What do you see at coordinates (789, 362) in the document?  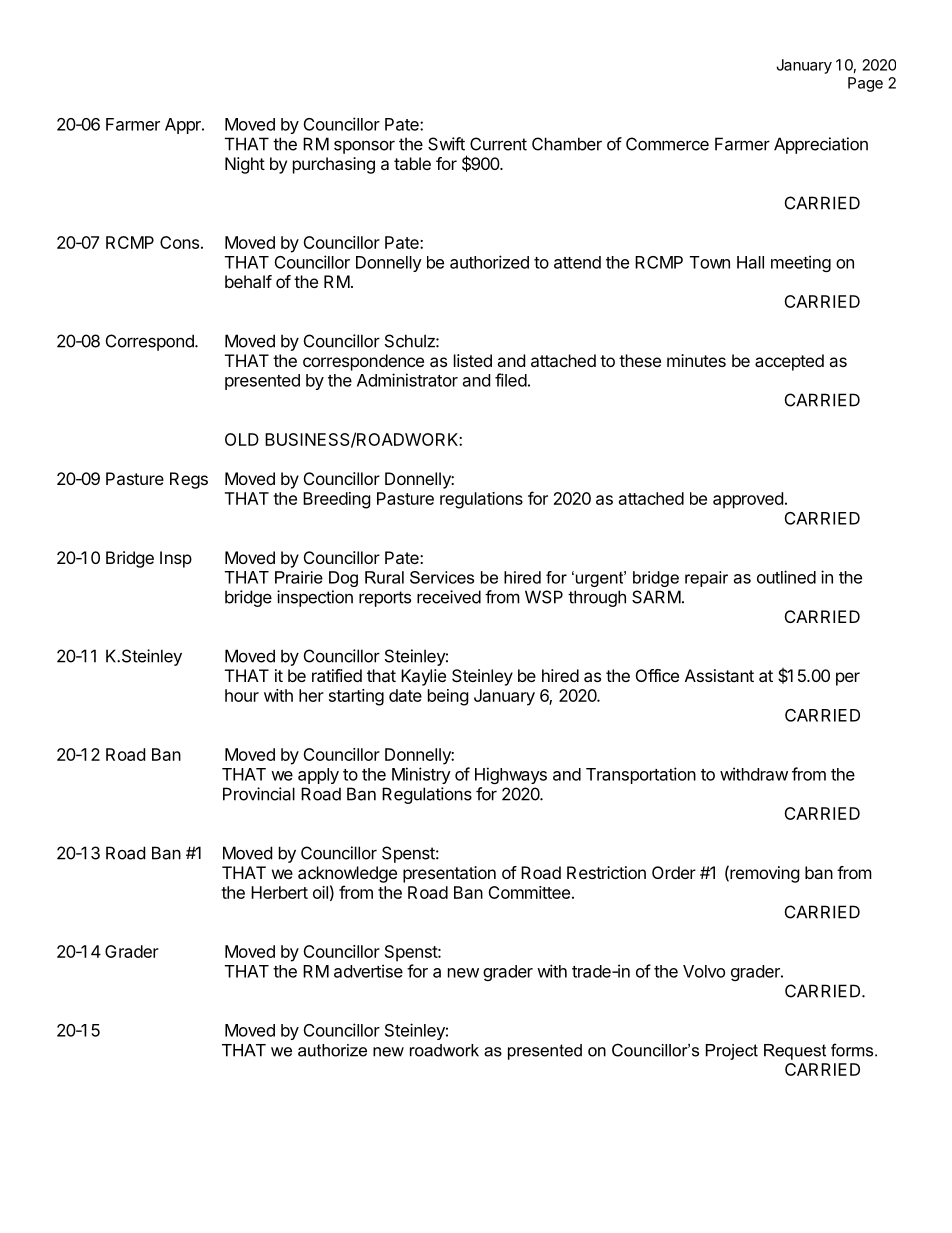 I see `accepted` at bounding box center [789, 362].
